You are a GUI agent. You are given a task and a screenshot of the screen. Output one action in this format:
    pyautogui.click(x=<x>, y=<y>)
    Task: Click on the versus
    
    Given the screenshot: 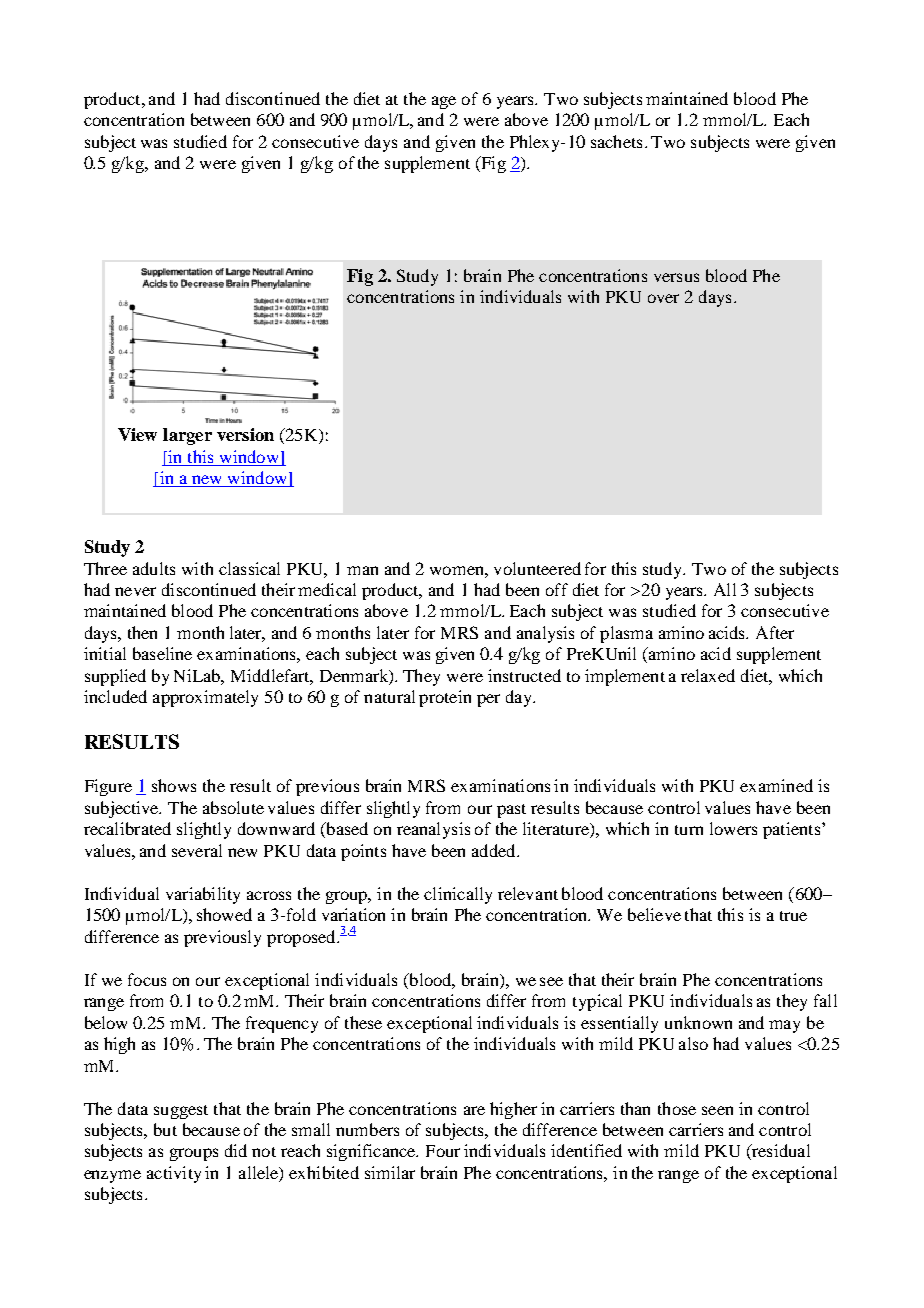 What is the action you would take?
    pyautogui.click(x=676, y=277)
